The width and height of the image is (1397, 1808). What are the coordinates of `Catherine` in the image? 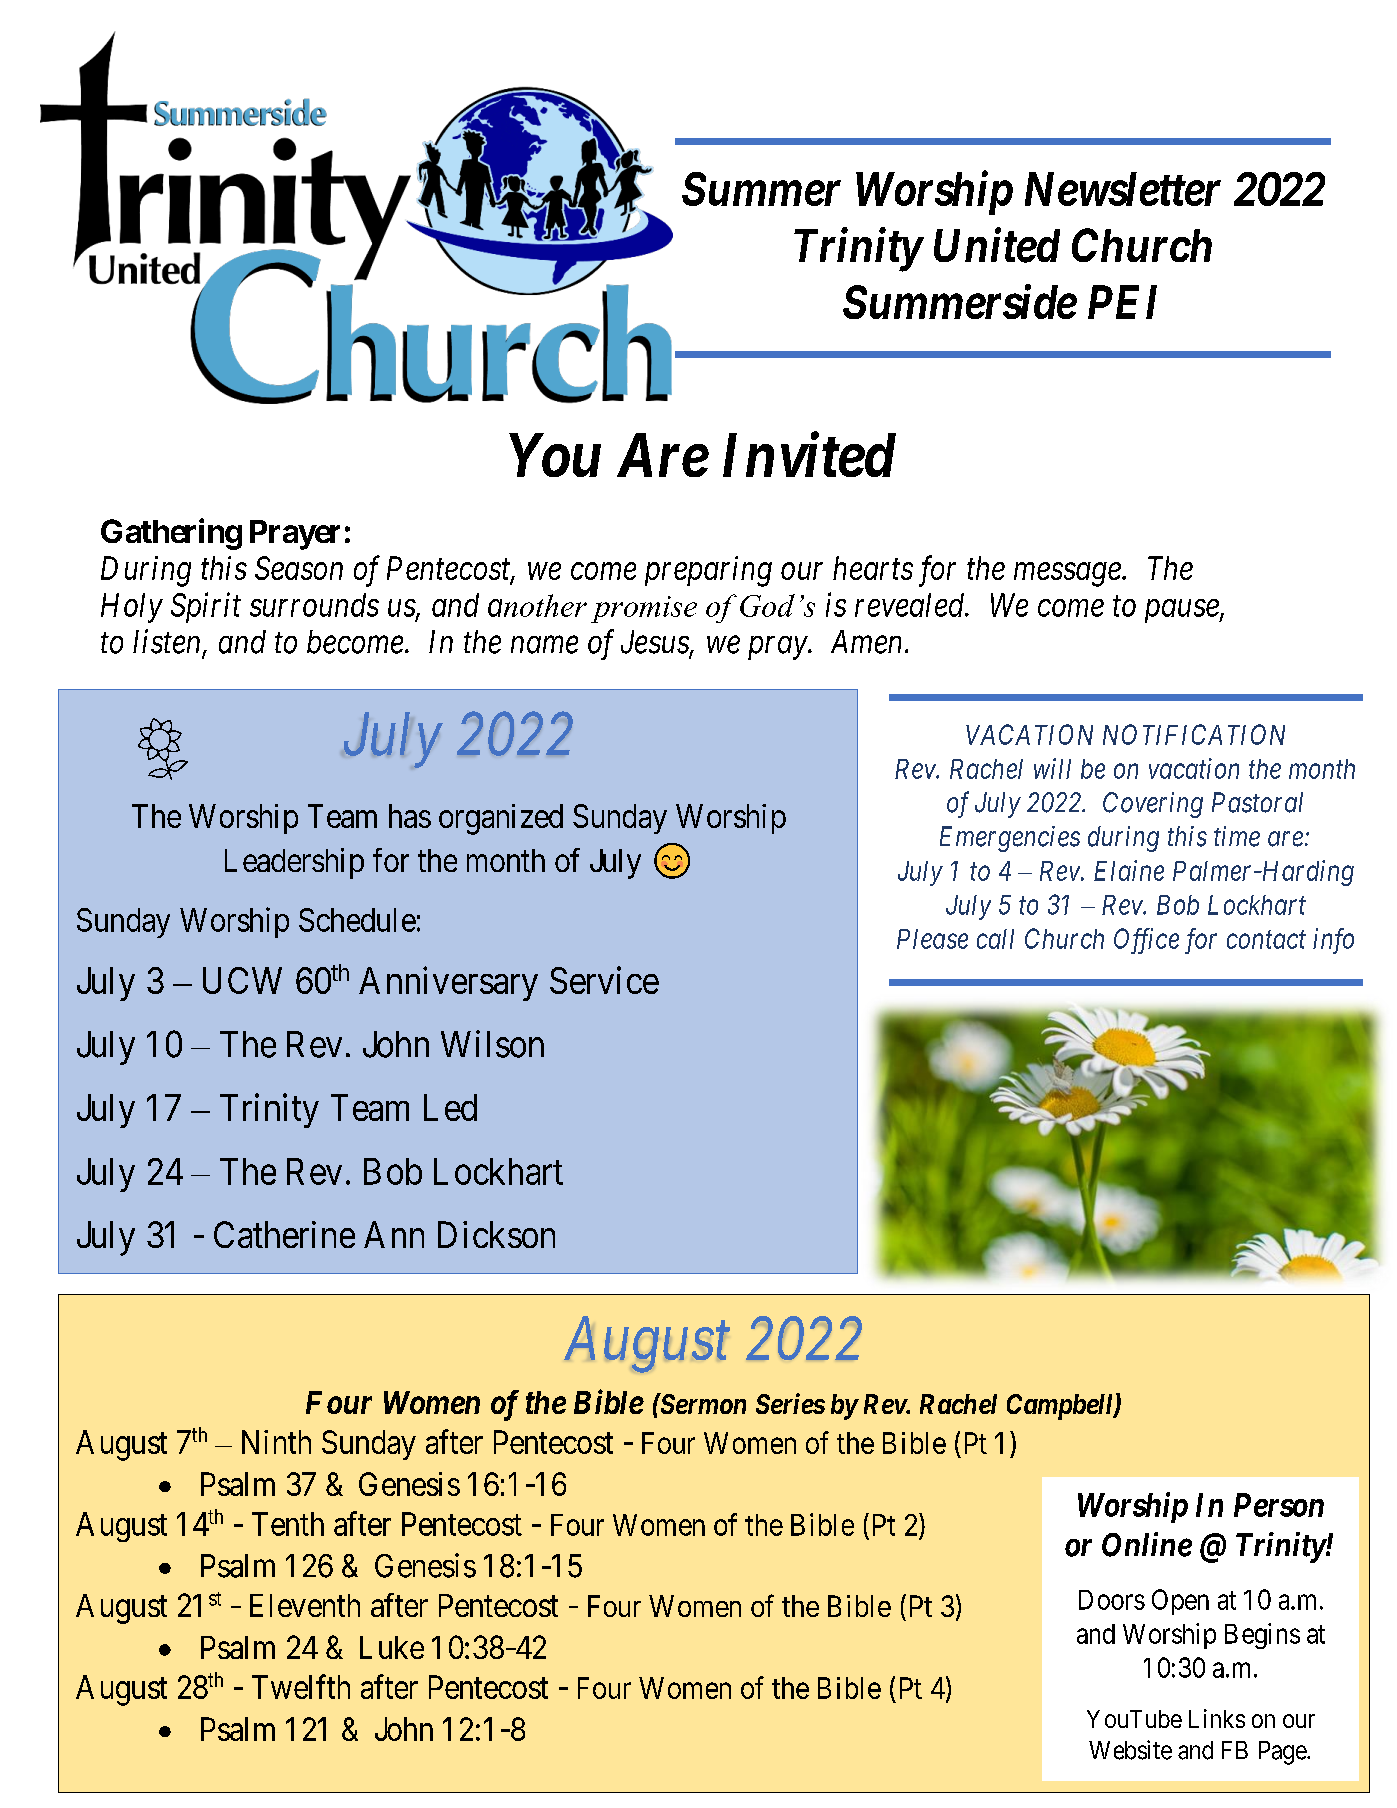 It's located at (284, 1234).
